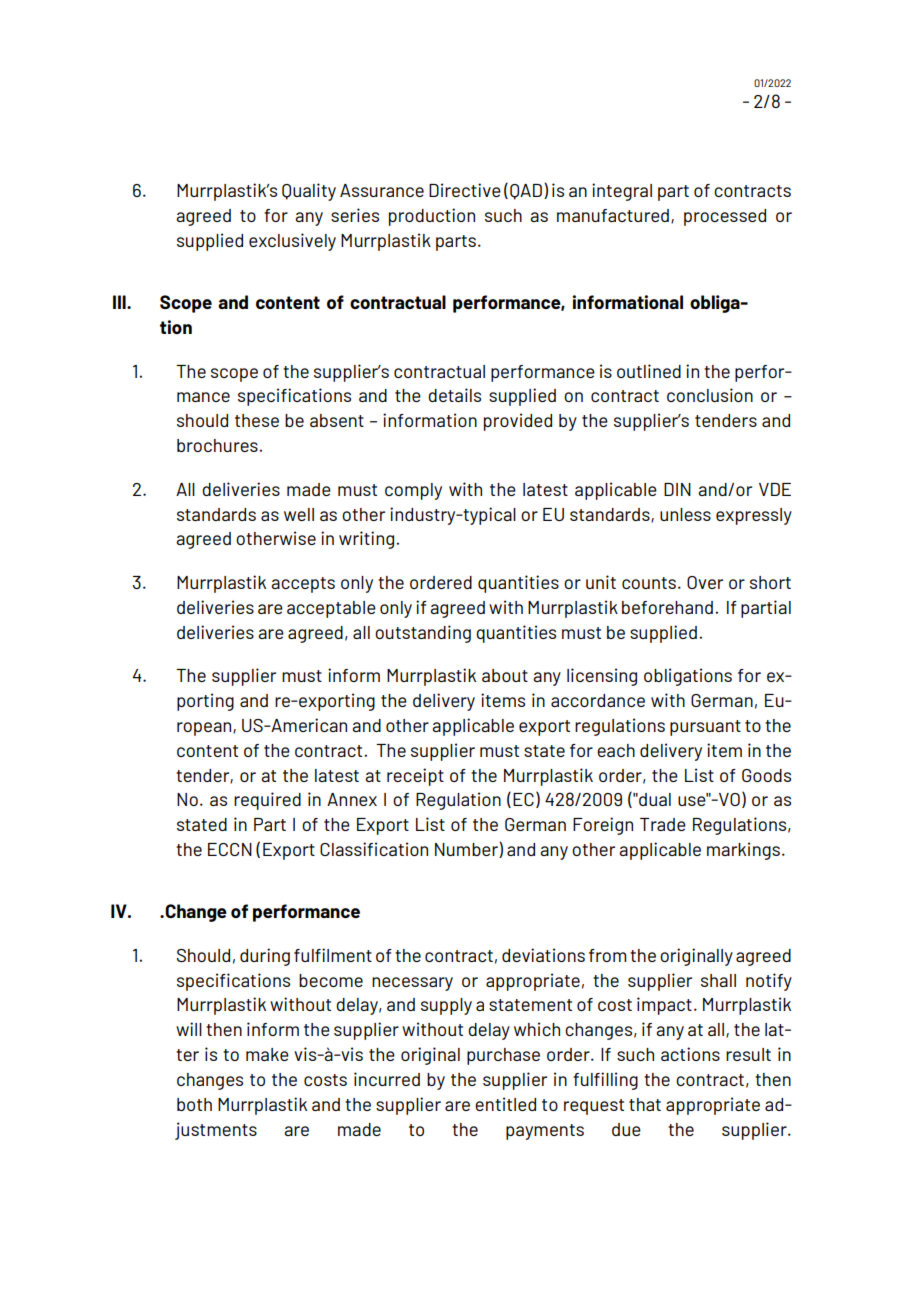  I want to click on unless, so click(685, 514).
